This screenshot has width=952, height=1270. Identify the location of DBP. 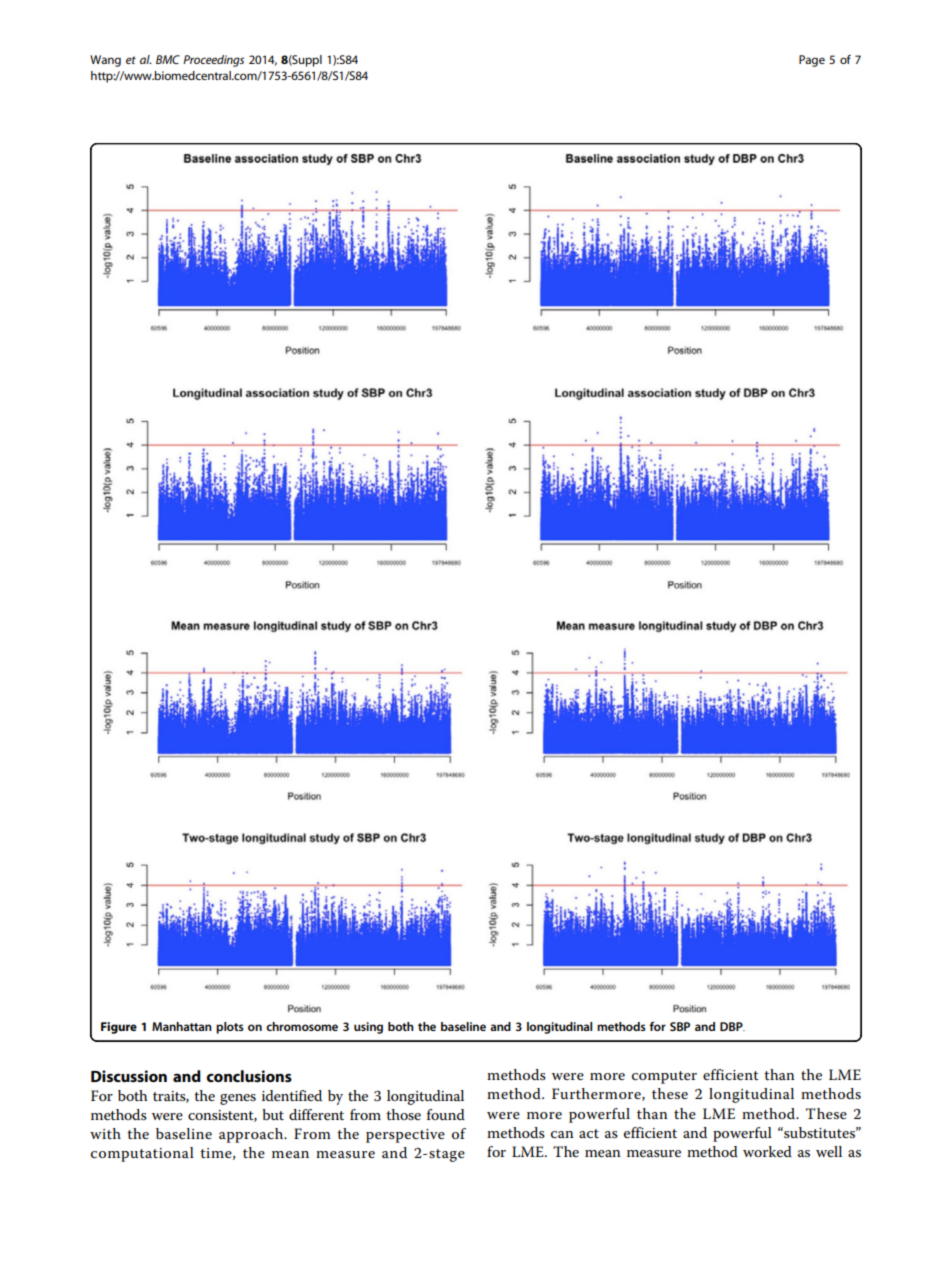
(732, 1026).
